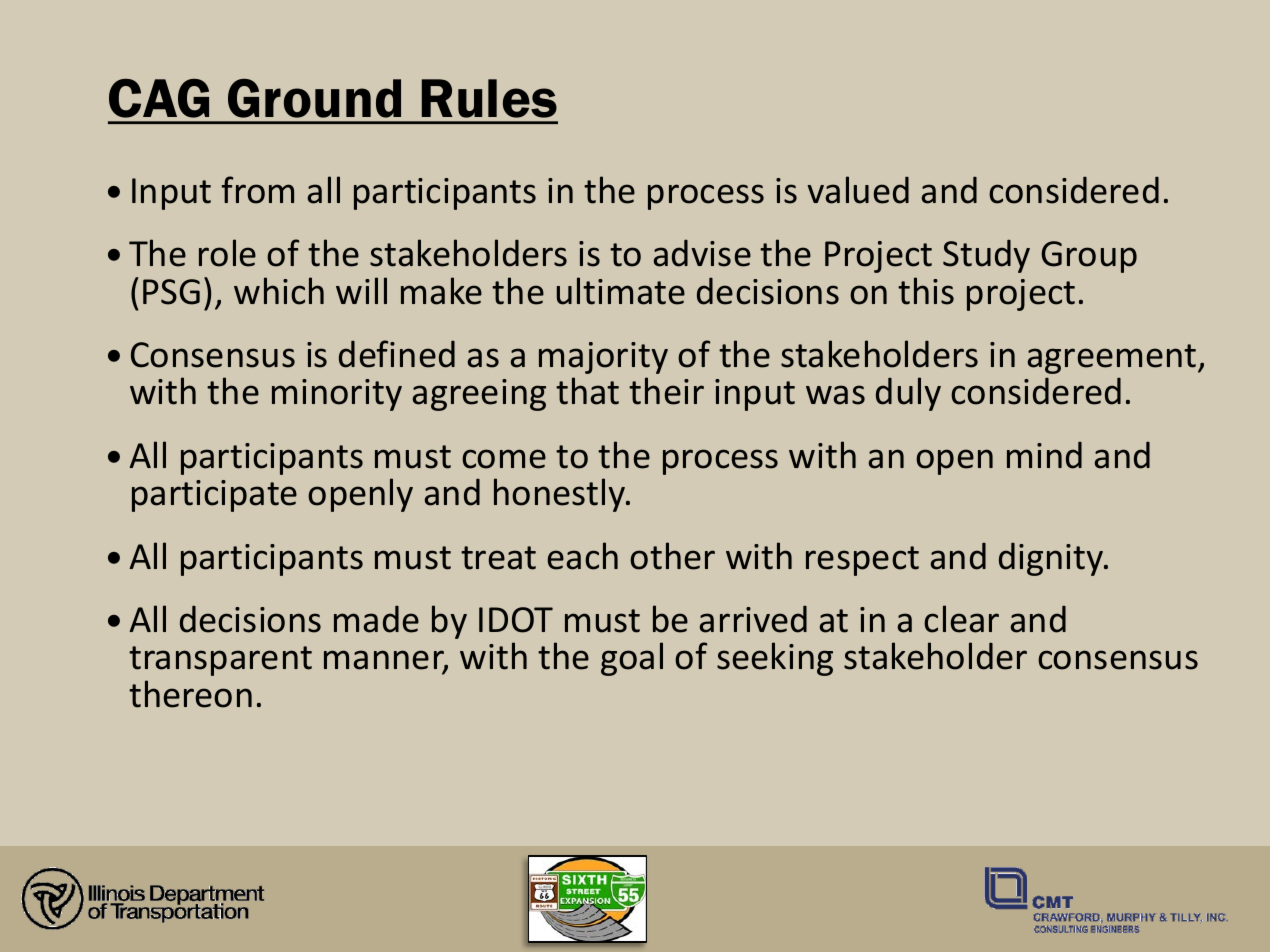 This screenshot has width=1270, height=952. I want to click on Ground, so click(314, 98).
